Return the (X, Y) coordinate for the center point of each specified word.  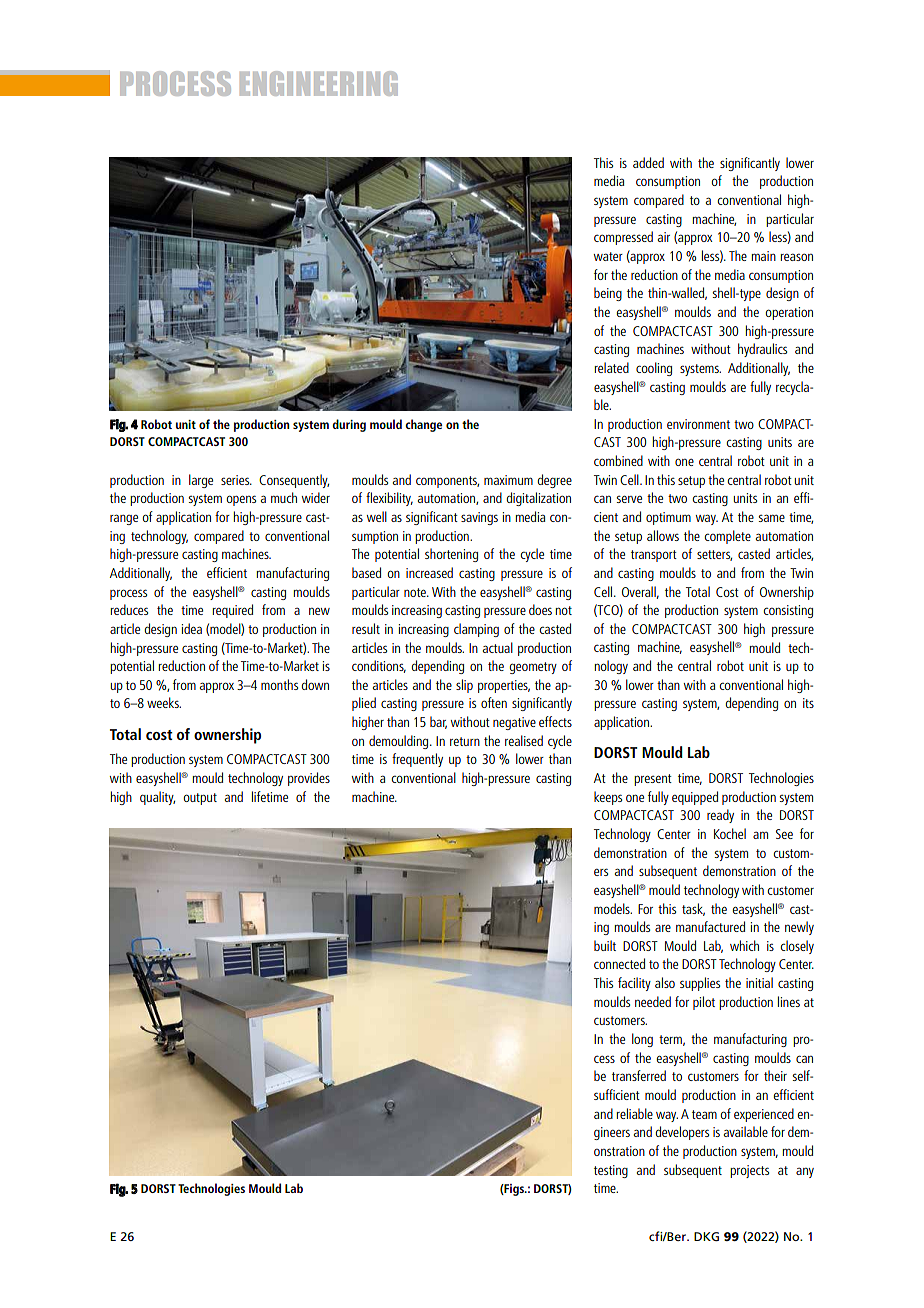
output (200, 799)
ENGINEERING (319, 83)
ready (720, 816)
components (447, 482)
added (648, 162)
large (201, 481)
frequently (417, 760)
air (664, 237)
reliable (634, 1113)
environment (698, 424)
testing (611, 1171)
